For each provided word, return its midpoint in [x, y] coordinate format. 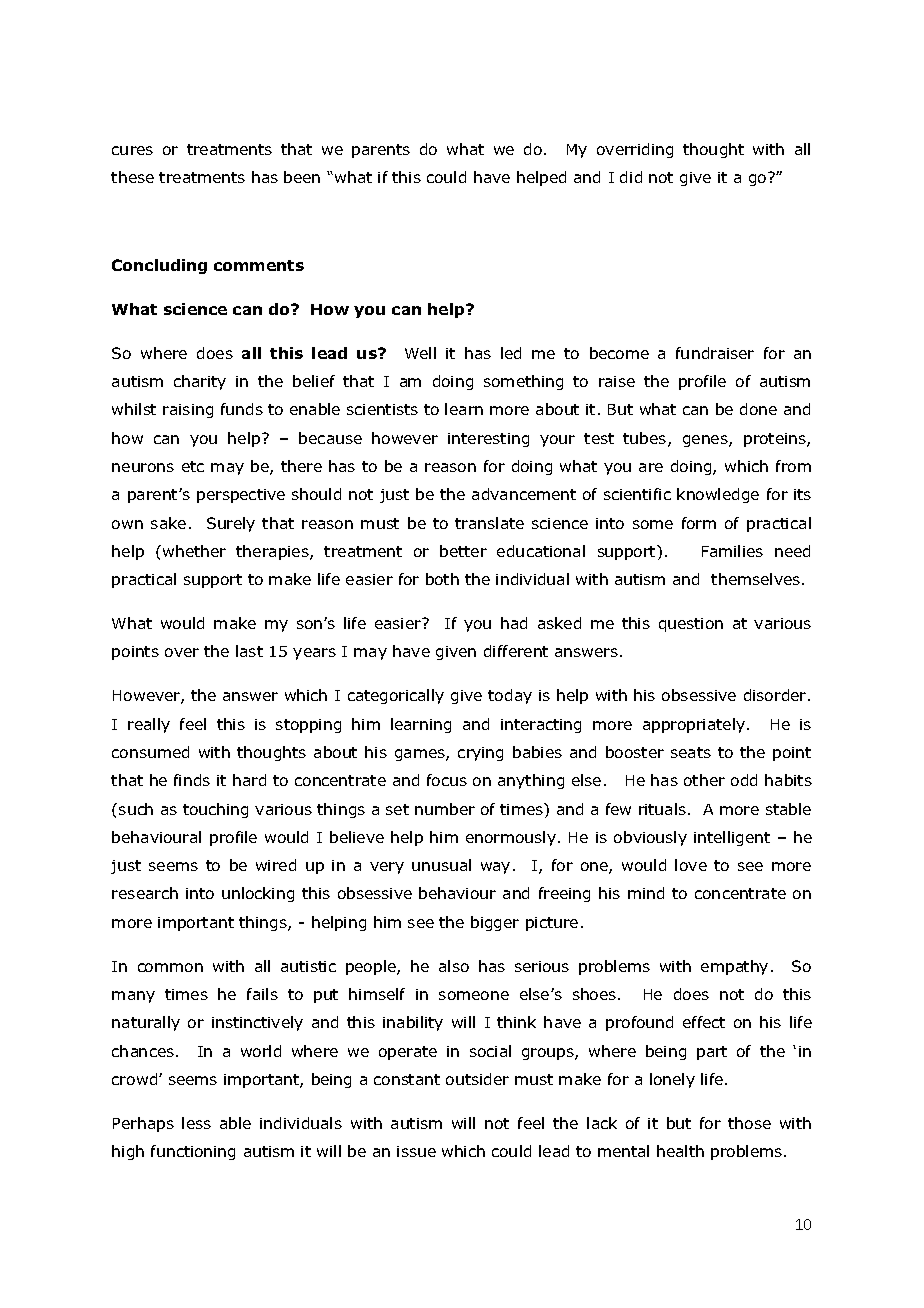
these [132, 177]
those [749, 1123]
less [196, 1123]
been [302, 177]
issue [416, 1151]
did [631, 177]
